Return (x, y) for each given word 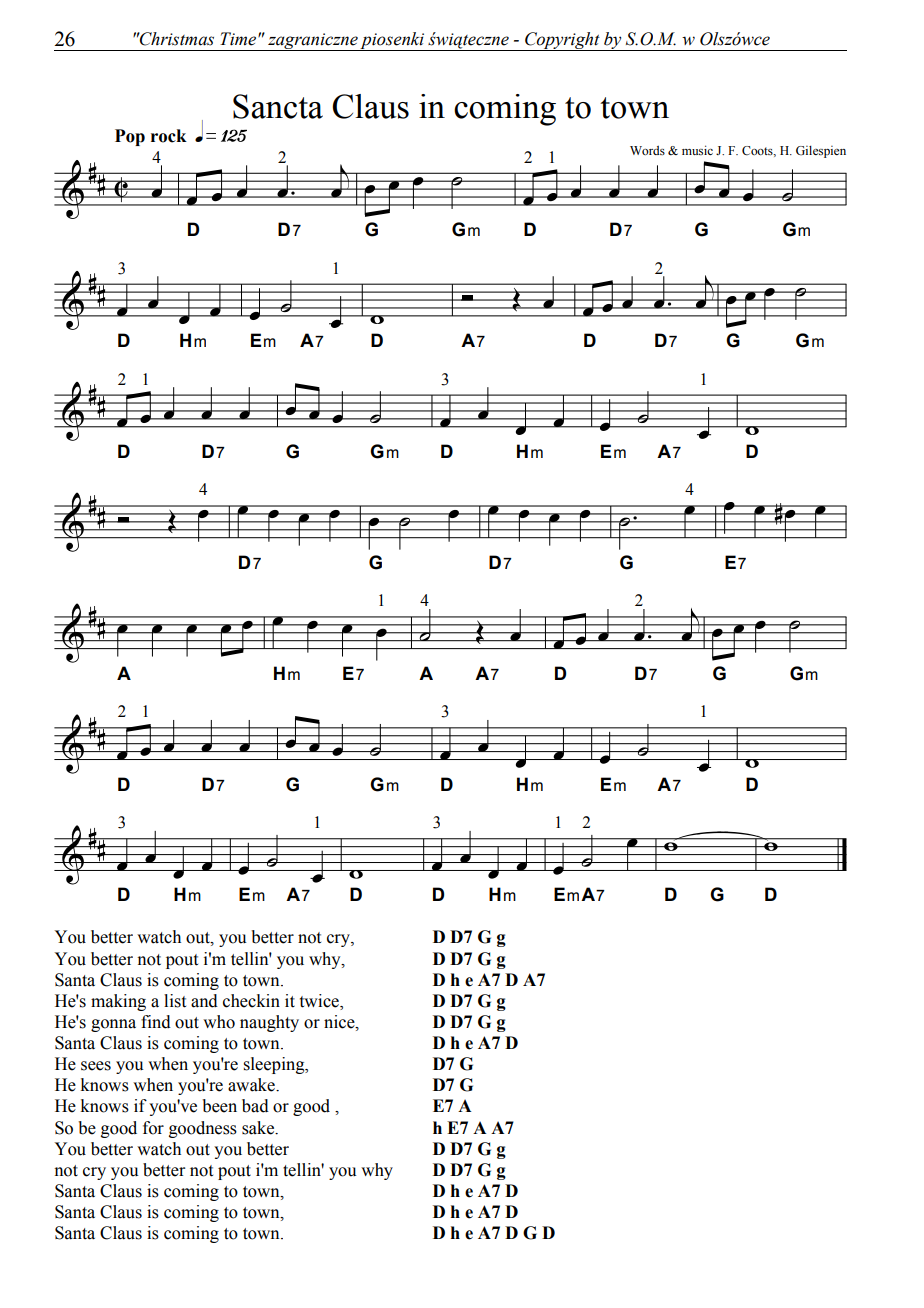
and (204, 1001)
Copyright (562, 41)
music (697, 150)
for (153, 1128)
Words (647, 150)
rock (169, 136)
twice (320, 1002)
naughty (269, 1023)
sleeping (275, 1065)
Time (239, 39)
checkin (251, 1001)
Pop (130, 137)
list (175, 1001)
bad (255, 1106)
